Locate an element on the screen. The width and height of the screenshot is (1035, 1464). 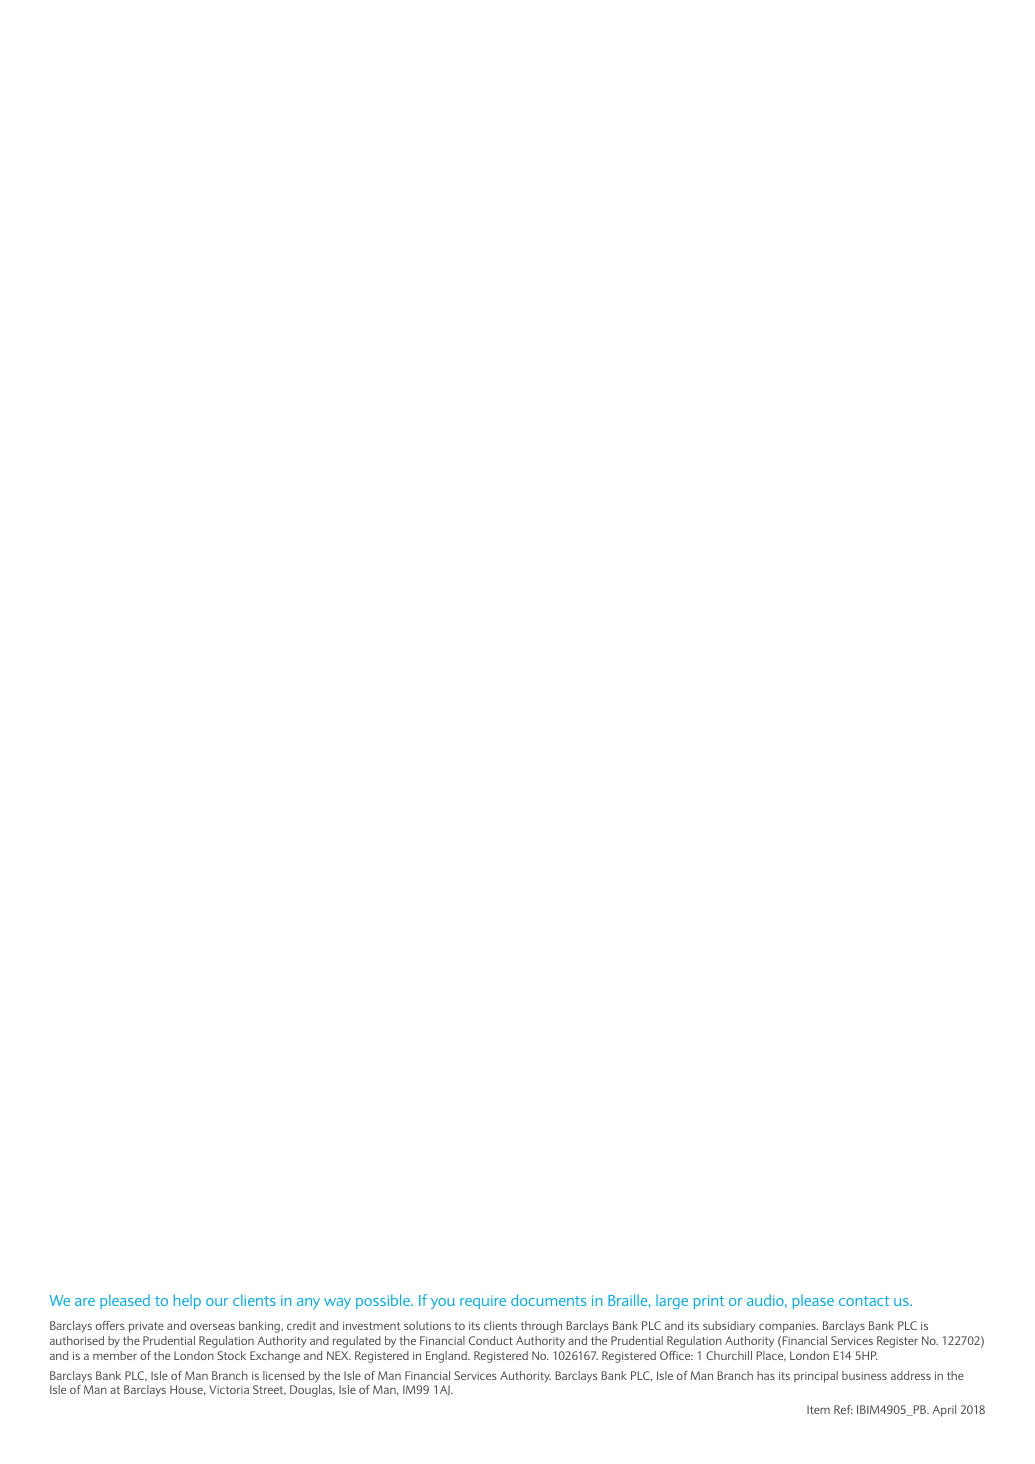
overseas is located at coordinates (212, 1326).
